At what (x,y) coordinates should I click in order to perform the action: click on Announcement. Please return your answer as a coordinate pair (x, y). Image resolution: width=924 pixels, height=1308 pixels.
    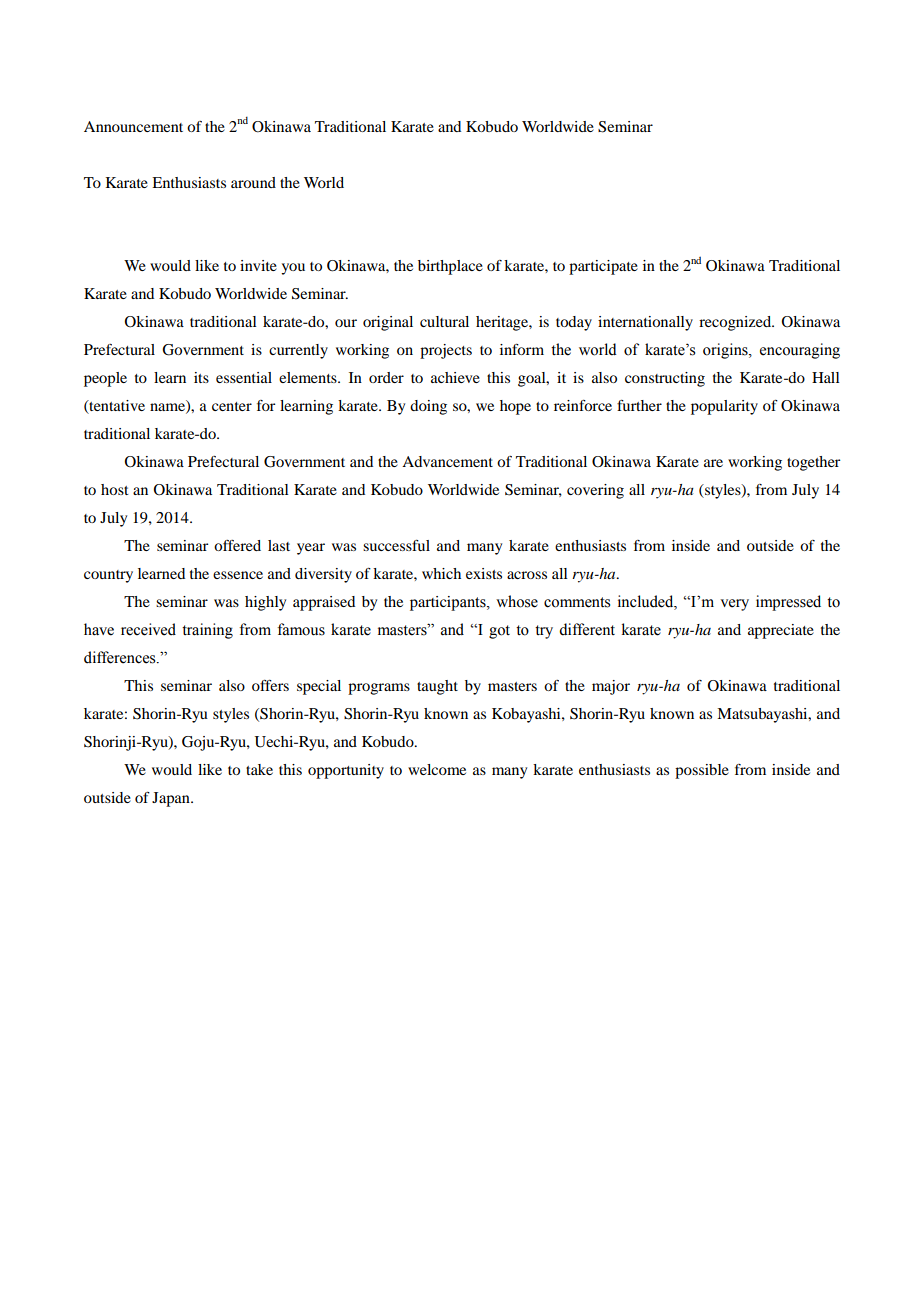
    Looking at the image, I should click on (133, 126).
